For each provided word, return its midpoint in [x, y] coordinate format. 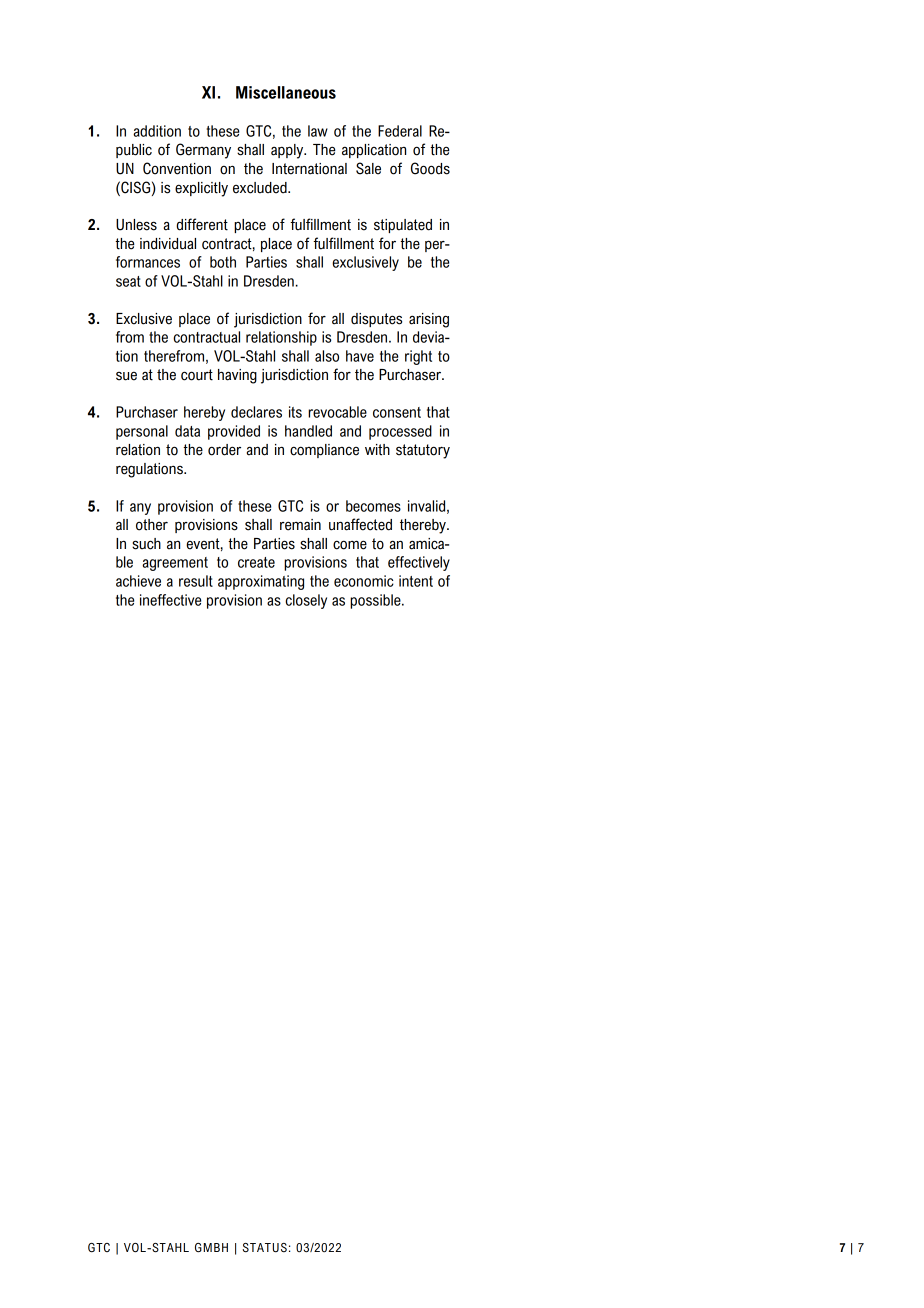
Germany [203, 151]
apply [288, 151]
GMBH [211, 1248]
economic [364, 581]
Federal [400, 131]
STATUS [264, 1248]
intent [416, 581]
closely [306, 601]
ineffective [170, 600]
